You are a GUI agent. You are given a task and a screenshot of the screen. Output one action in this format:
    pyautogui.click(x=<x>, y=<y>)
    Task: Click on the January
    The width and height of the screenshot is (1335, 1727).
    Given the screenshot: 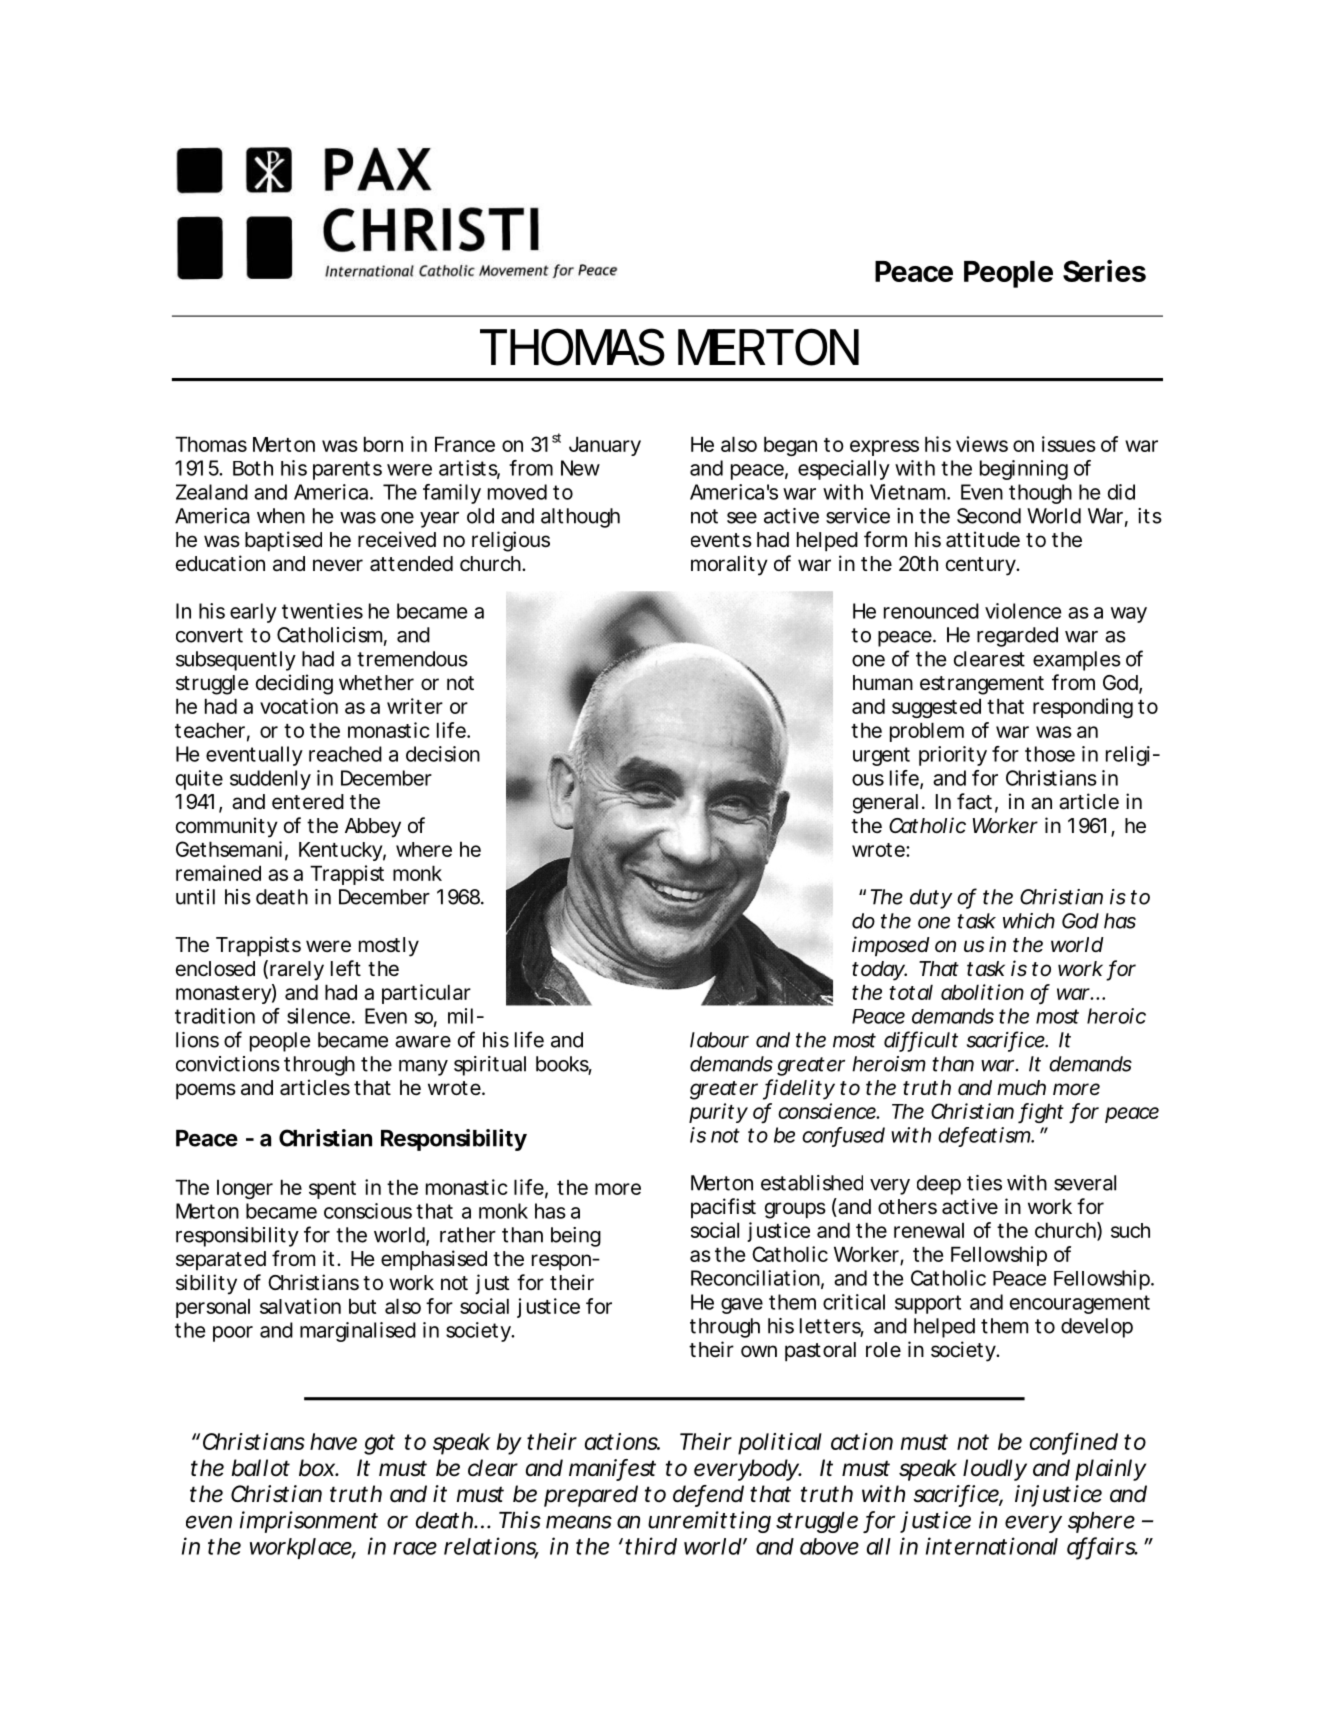 What is the action you would take?
    pyautogui.click(x=605, y=446)
